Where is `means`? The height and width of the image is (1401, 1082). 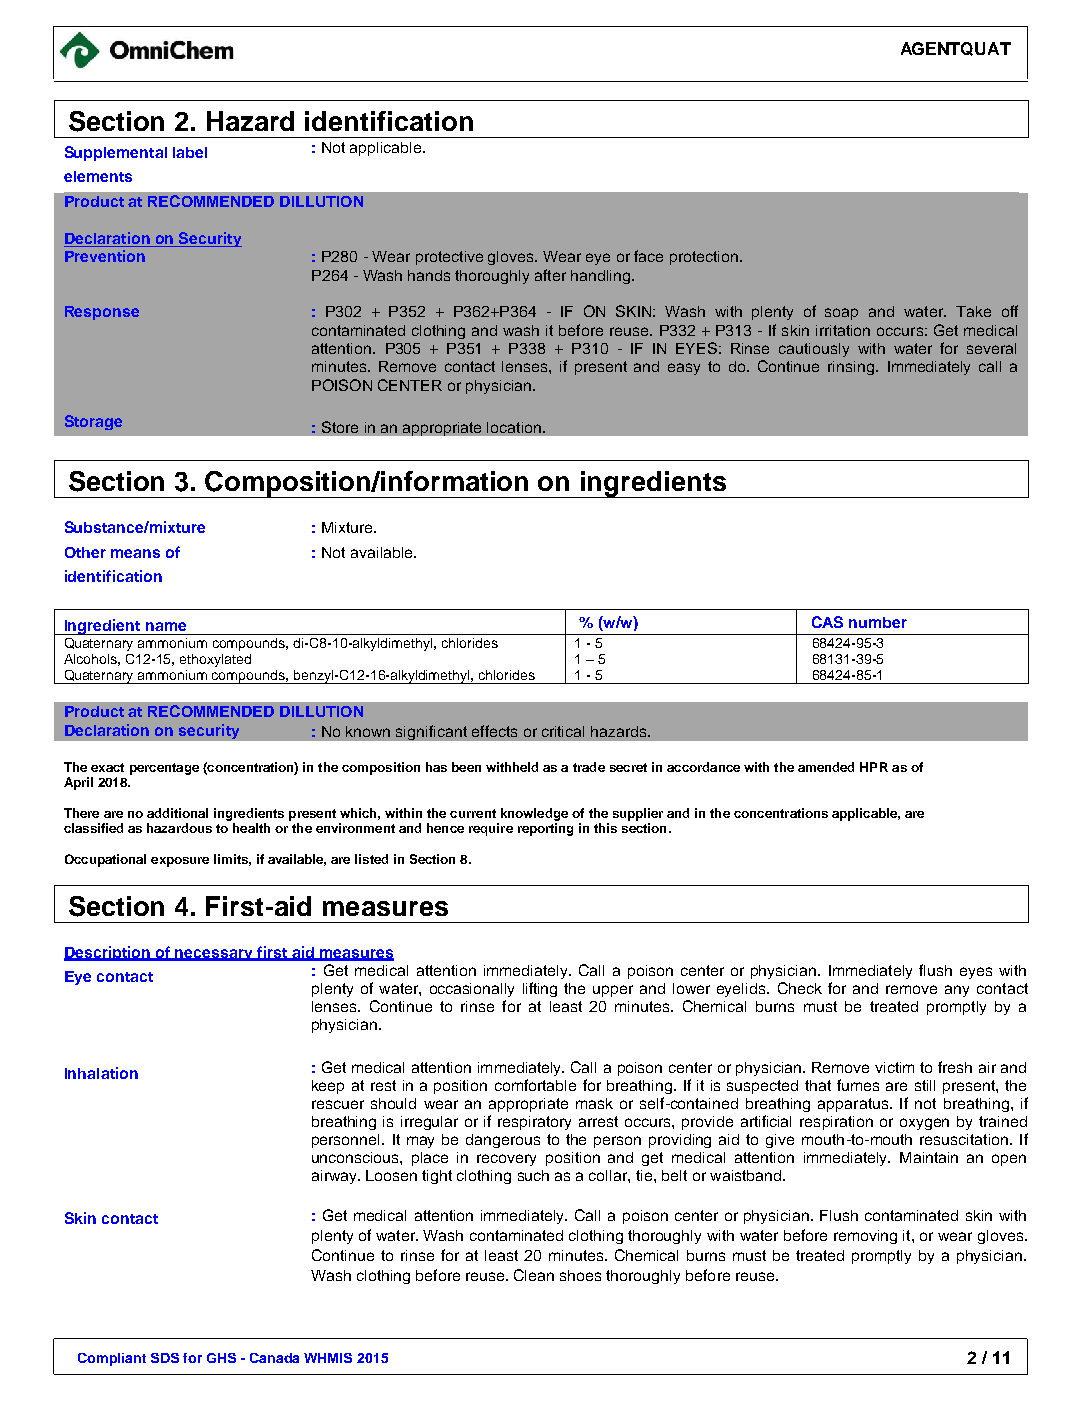 means is located at coordinates (135, 553).
